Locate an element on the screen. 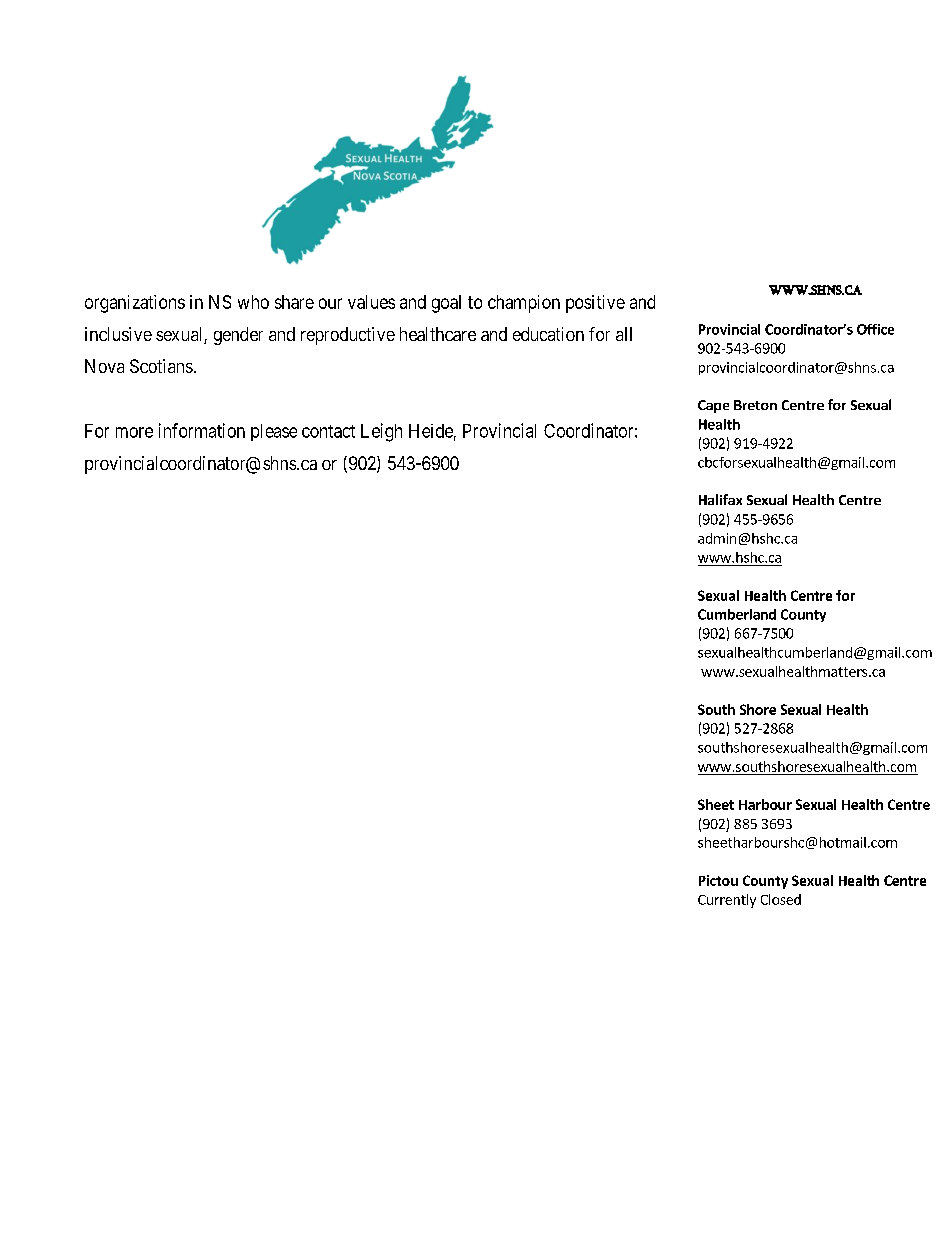 This screenshot has width=952, height=1233. Currently is located at coordinates (727, 901).
